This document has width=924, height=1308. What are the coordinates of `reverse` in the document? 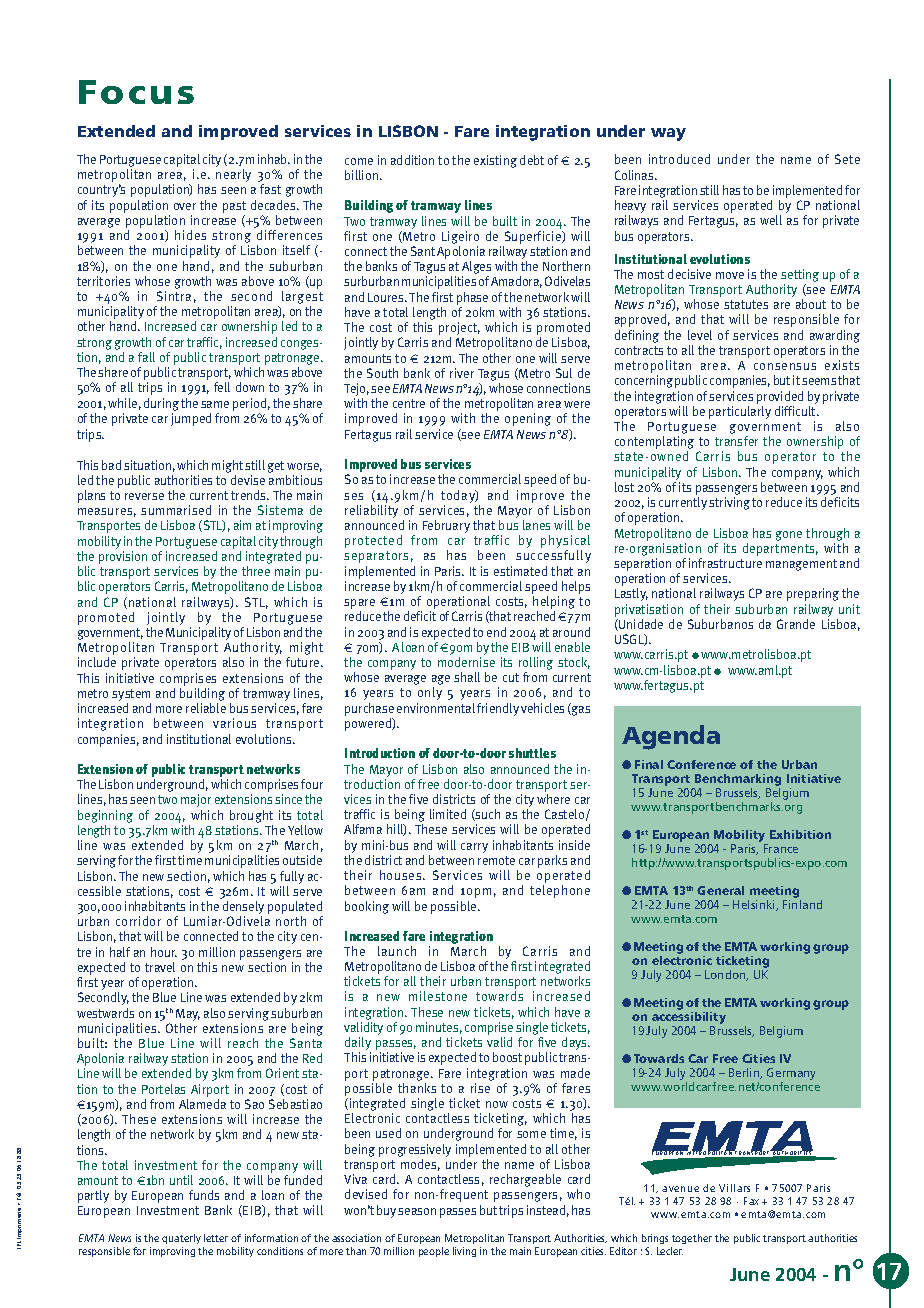 It's located at (144, 496).
